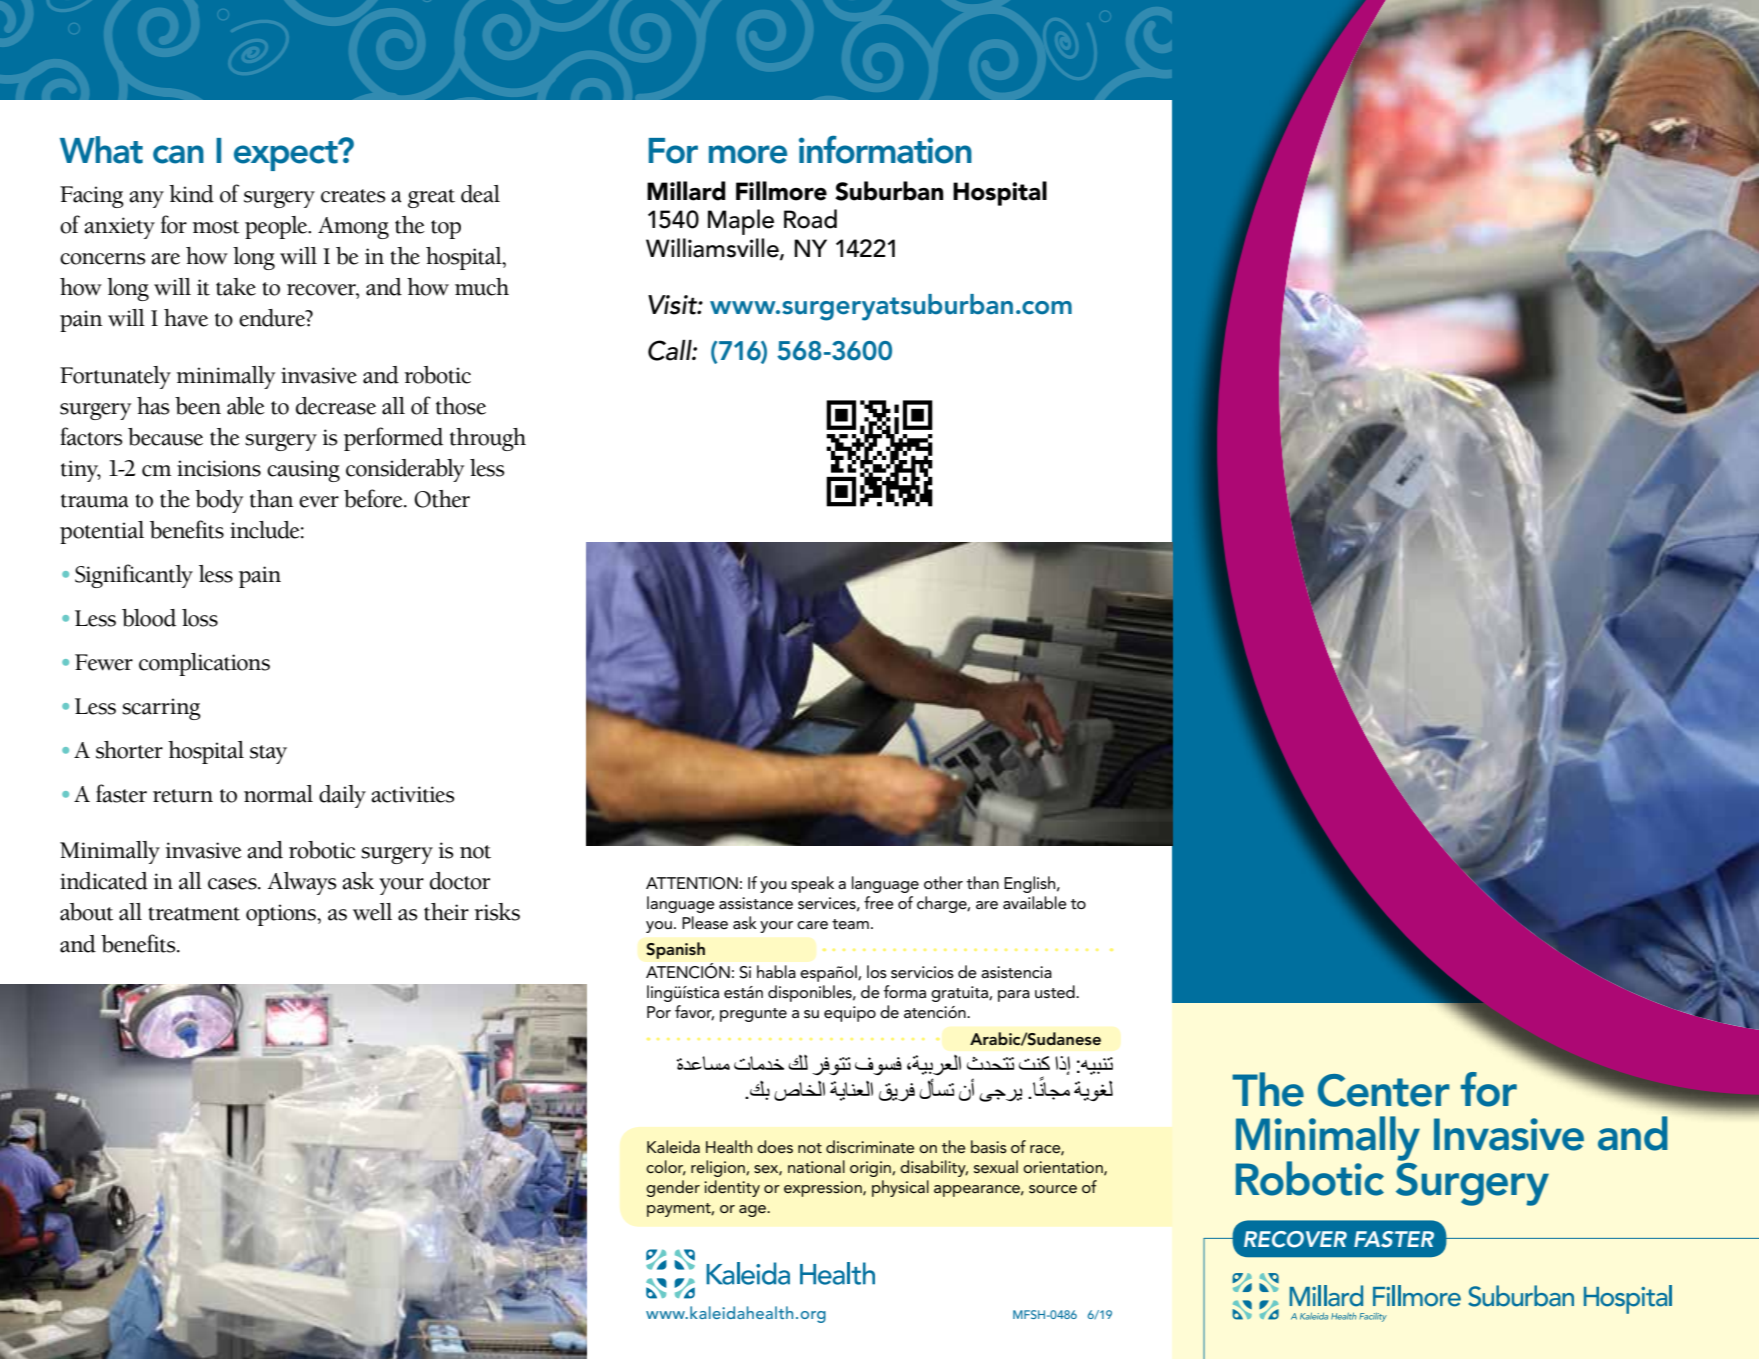 The height and width of the page is (1359, 1759). I want to click on color, so click(666, 1167).
